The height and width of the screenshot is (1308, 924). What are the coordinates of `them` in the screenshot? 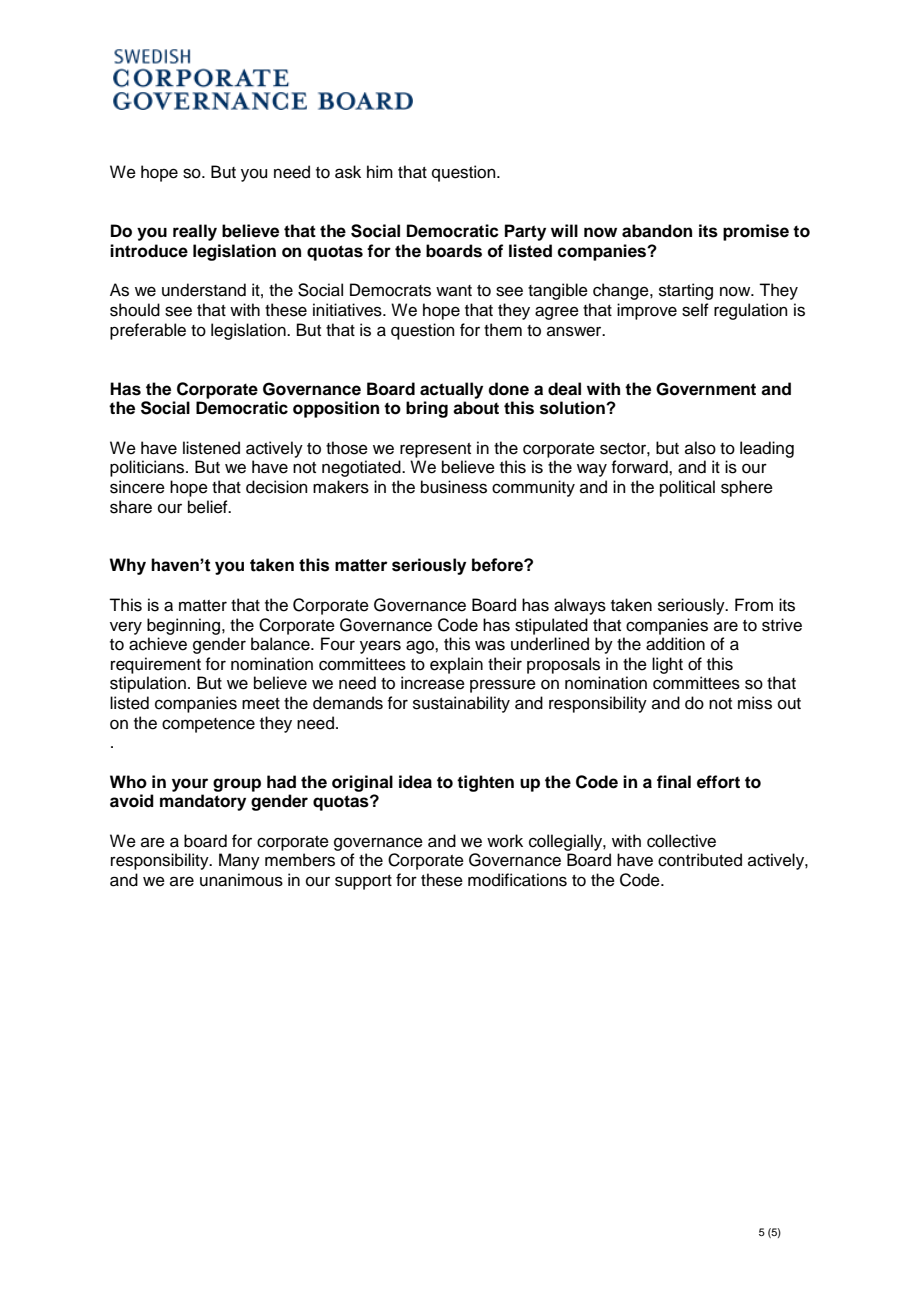 It's located at (503, 330).
